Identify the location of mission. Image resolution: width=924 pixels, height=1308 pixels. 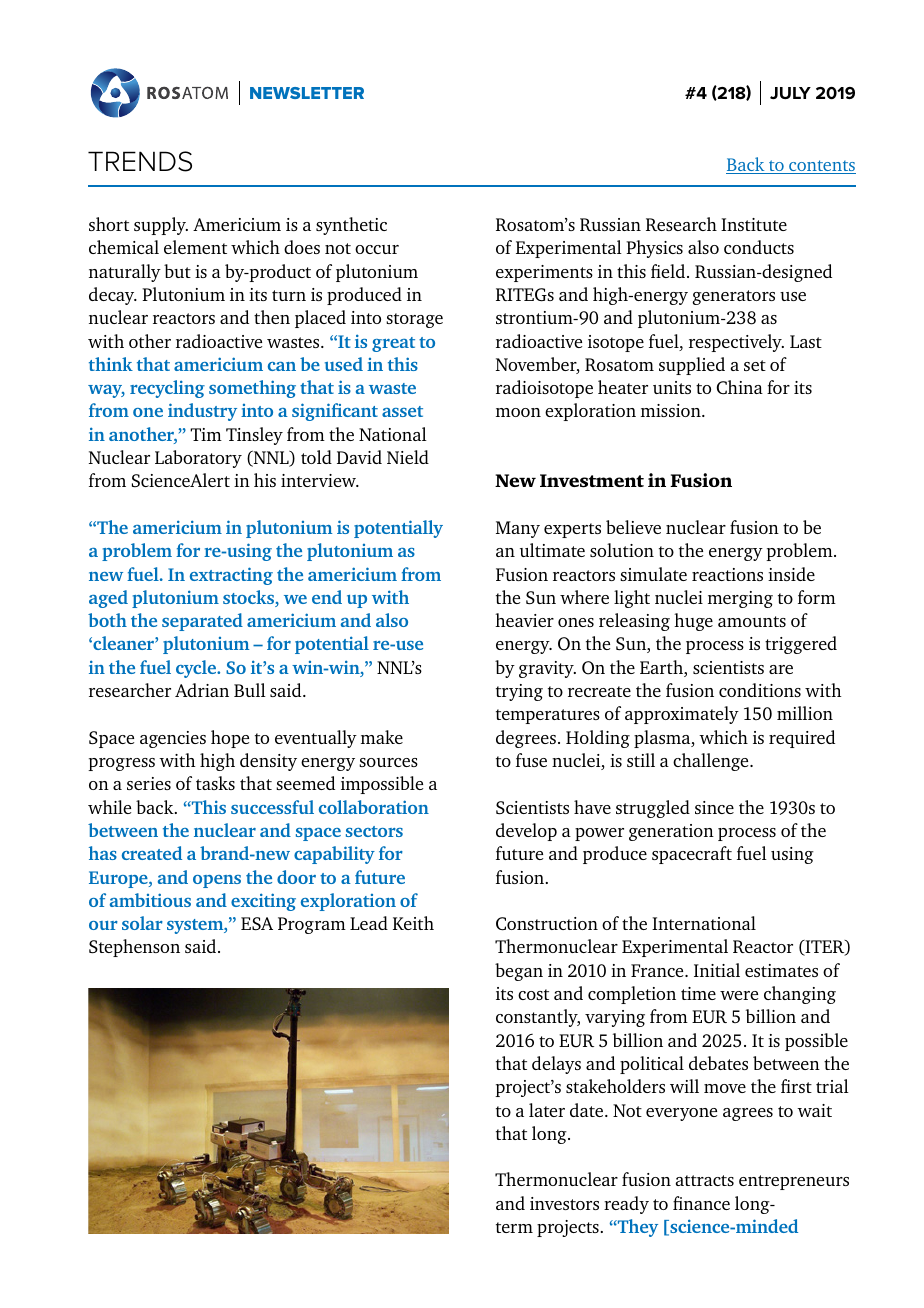
(672, 410).
